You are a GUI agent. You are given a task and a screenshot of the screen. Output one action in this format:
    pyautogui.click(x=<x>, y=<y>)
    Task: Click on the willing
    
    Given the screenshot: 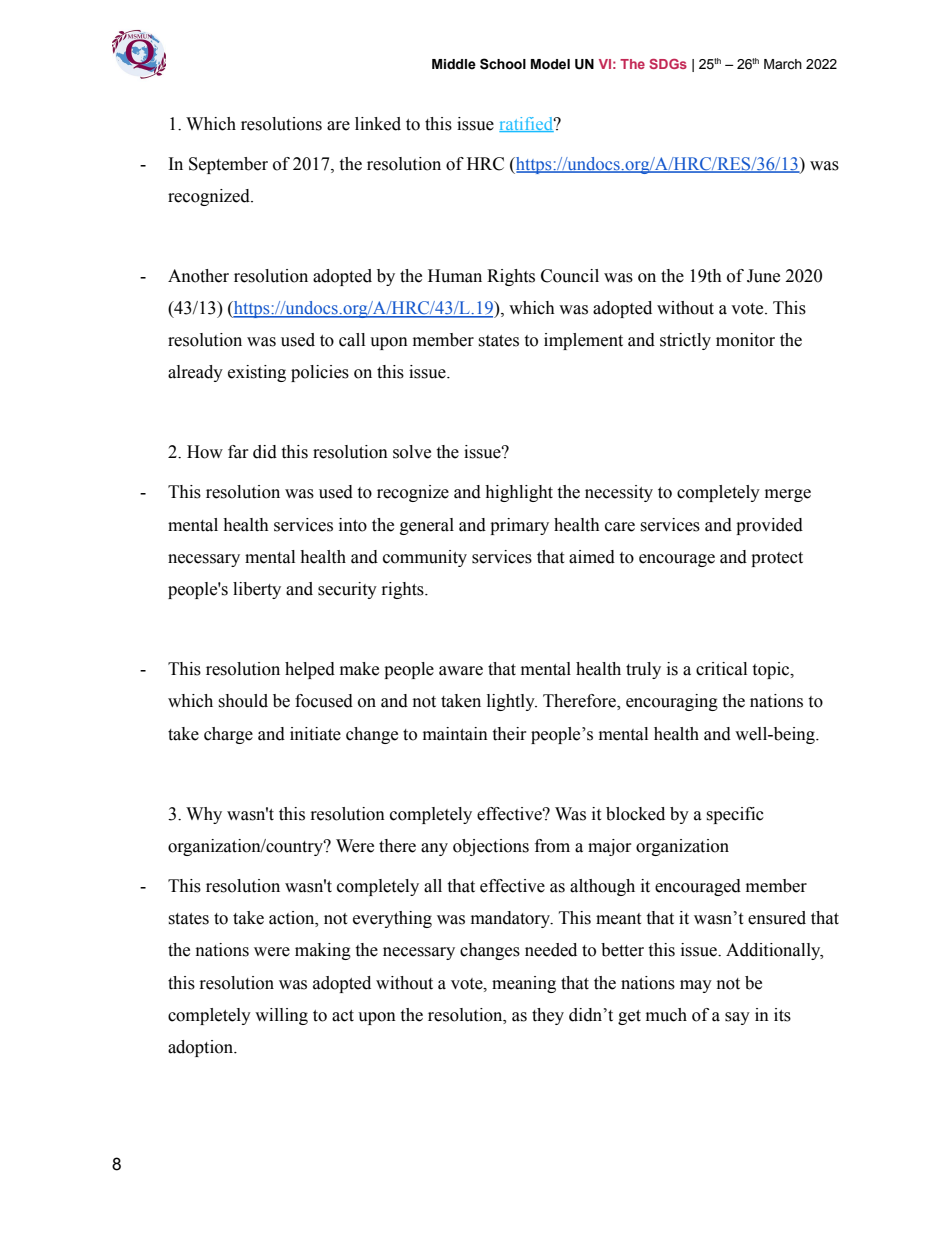 What is the action you would take?
    pyautogui.click(x=281, y=1016)
